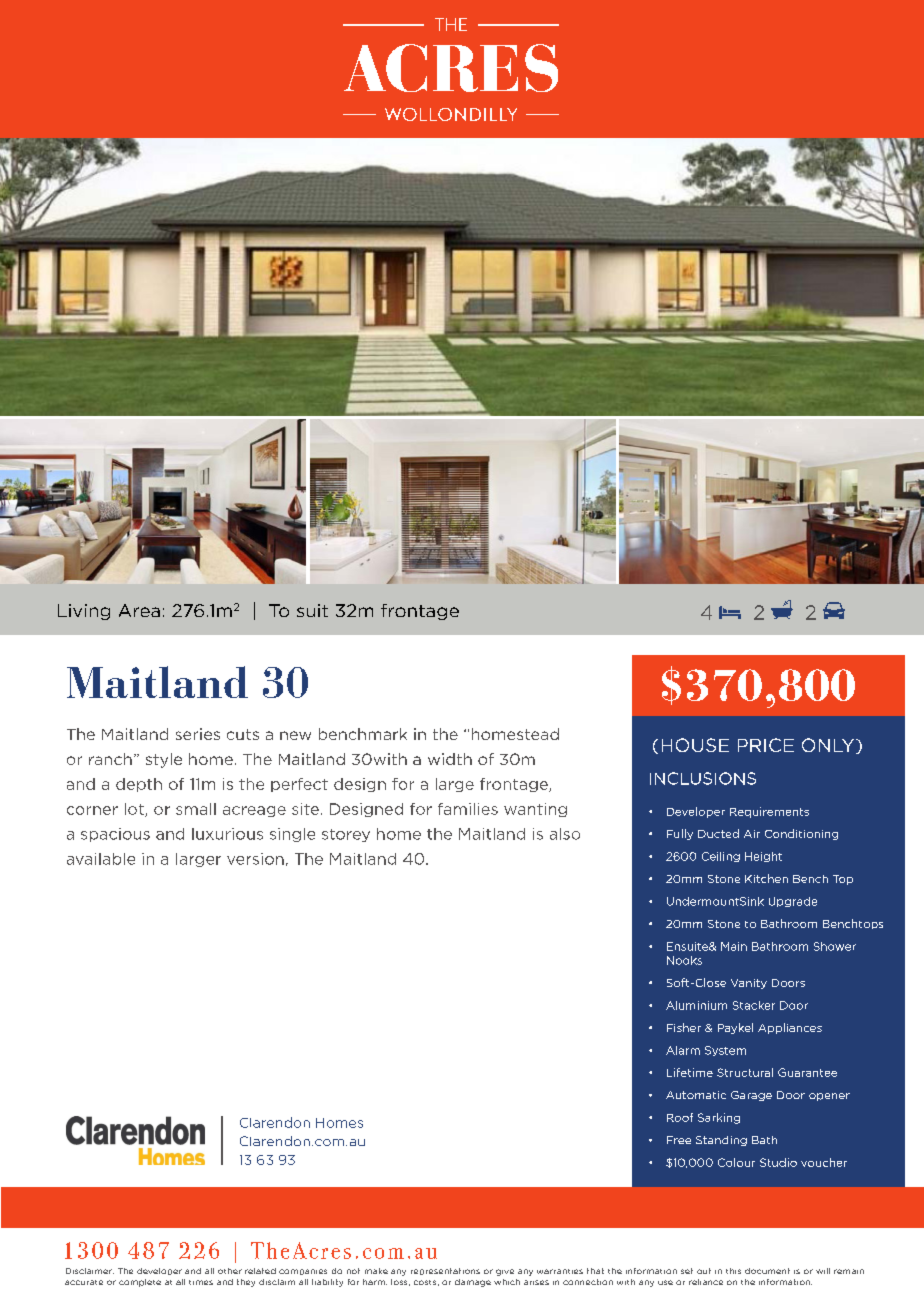 This page has height=1308, width=924. Describe the element at coordinates (684, 960) in the page. I see `Nooks` at that location.
